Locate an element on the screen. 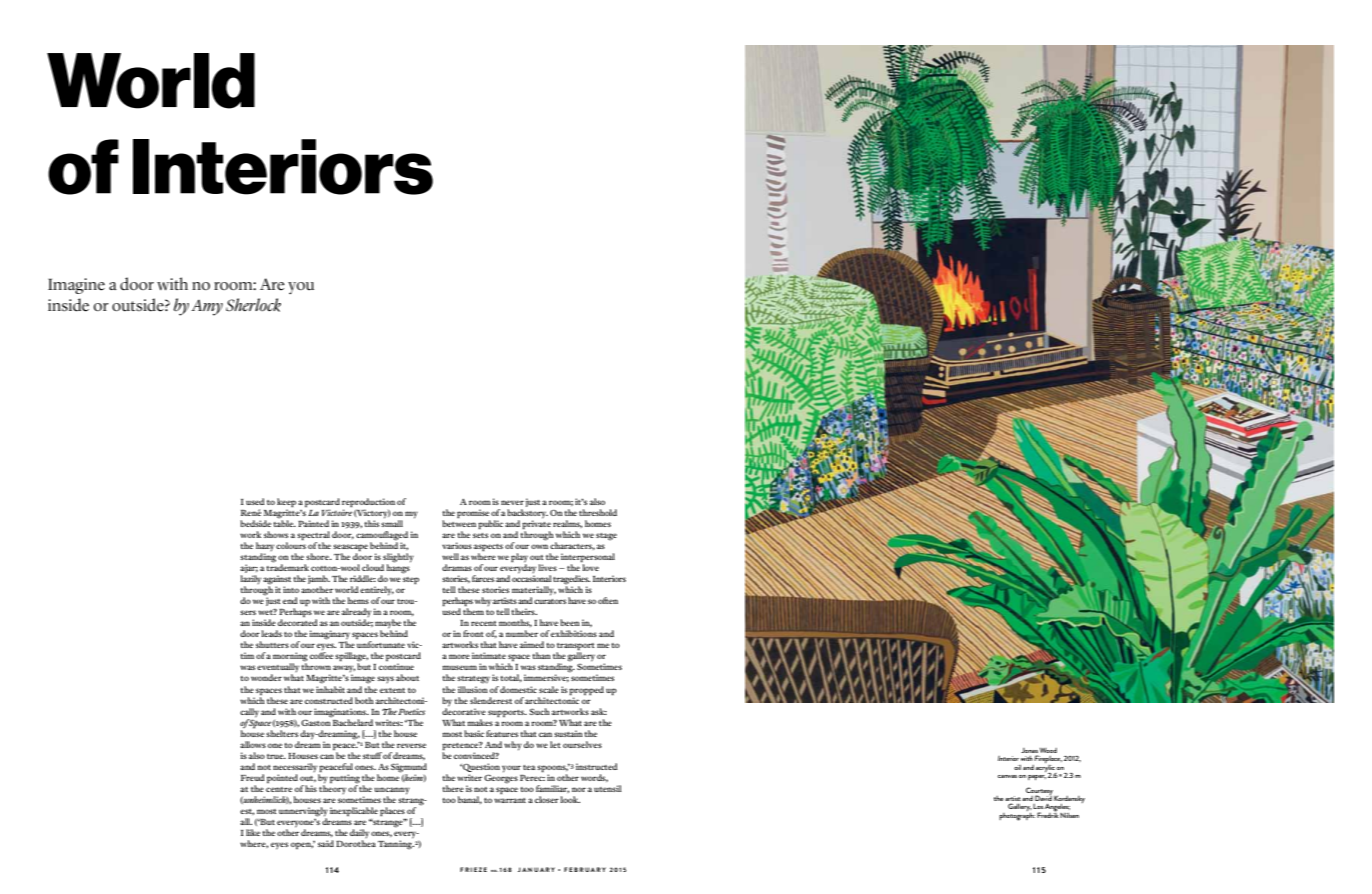 The height and width of the screenshot is (894, 1372). Amy is located at coordinates (207, 308).
